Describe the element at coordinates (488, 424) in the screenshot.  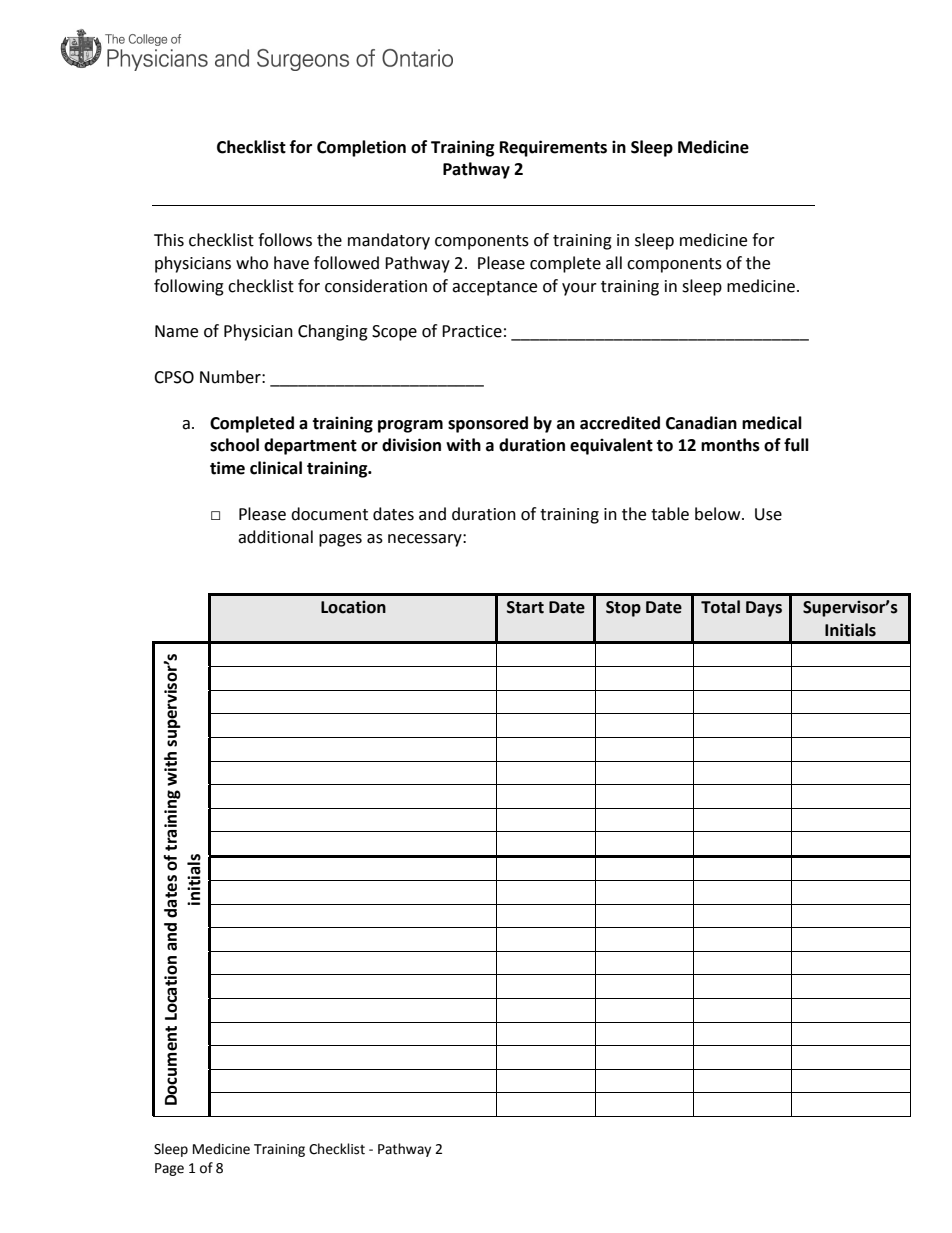
I see `sponsored` at that location.
